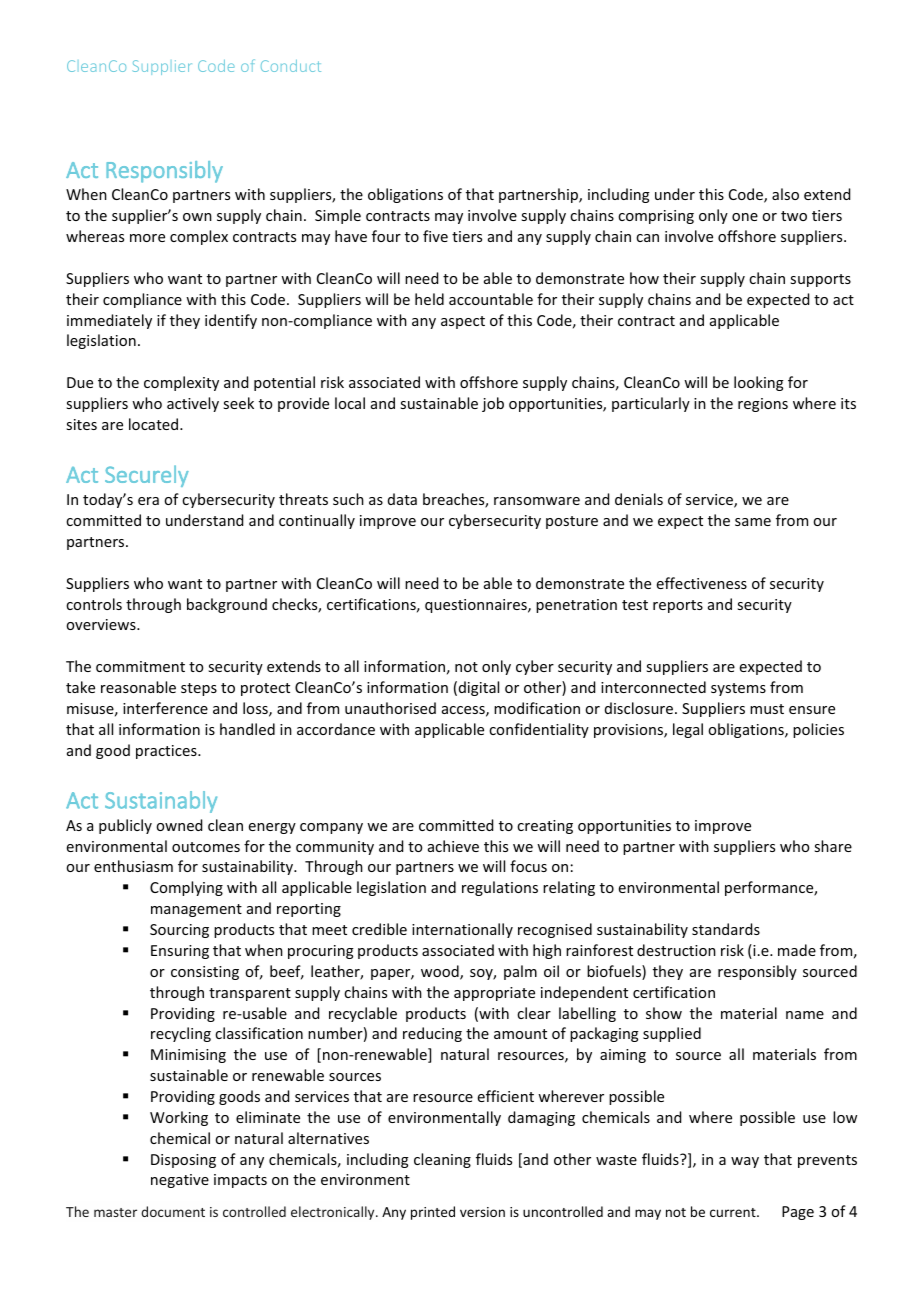 The width and height of the screenshot is (924, 1307). What do you see at coordinates (196, 910) in the screenshot?
I see `management` at bounding box center [196, 910].
